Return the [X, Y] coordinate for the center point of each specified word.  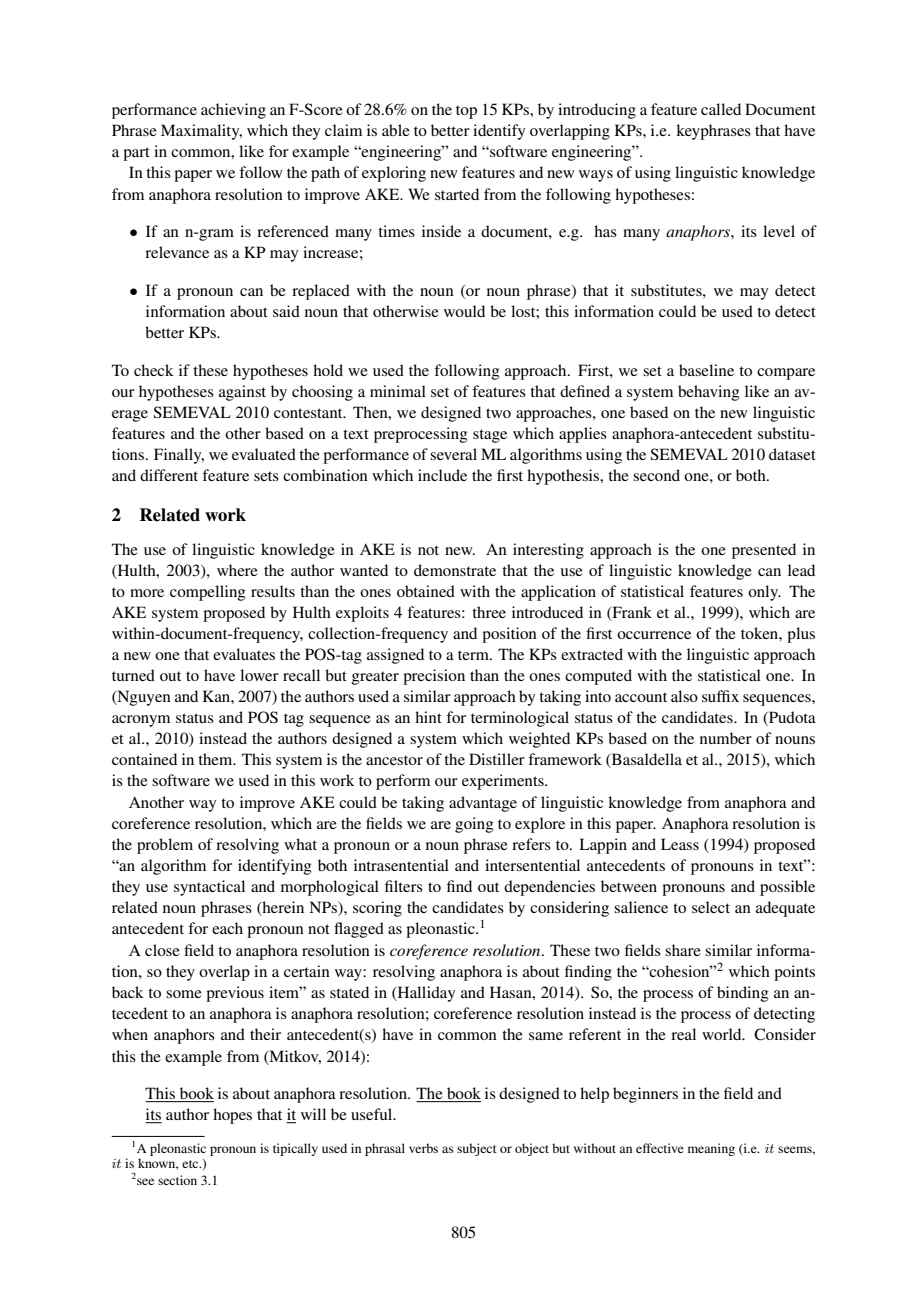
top [466, 112]
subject [477, 1149]
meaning [711, 1149]
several [453, 454]
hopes [232, 1116]
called [721, 109]
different [169, 475]
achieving [233, 111]
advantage [483, 804]
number [726, 738]
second [656, 475]
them [216, 759]
